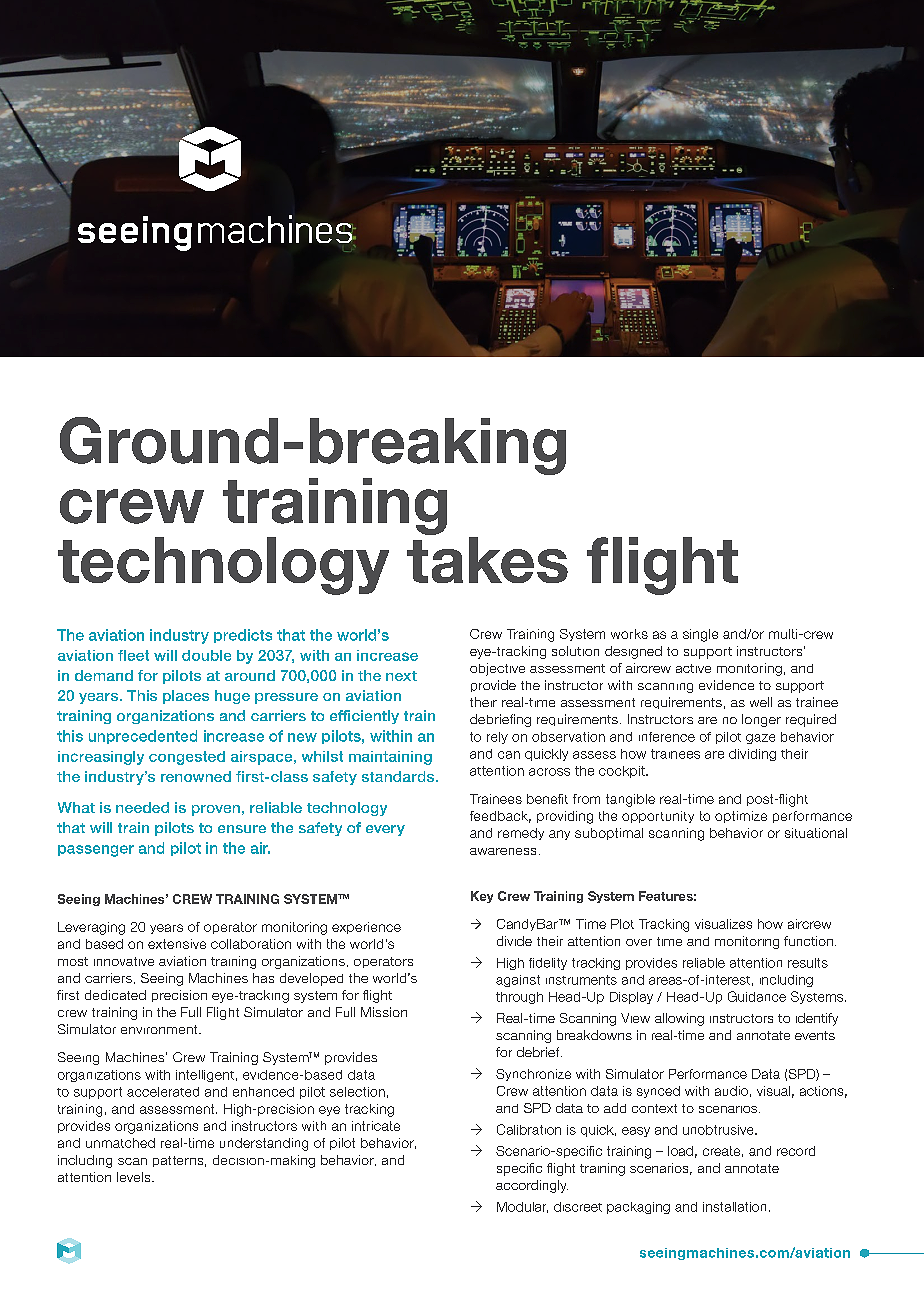 The height and width of the screenshot is (1308, 924). Describe the element at coordinates (482, 897) in the screenshot. I see `Key` at that location.
